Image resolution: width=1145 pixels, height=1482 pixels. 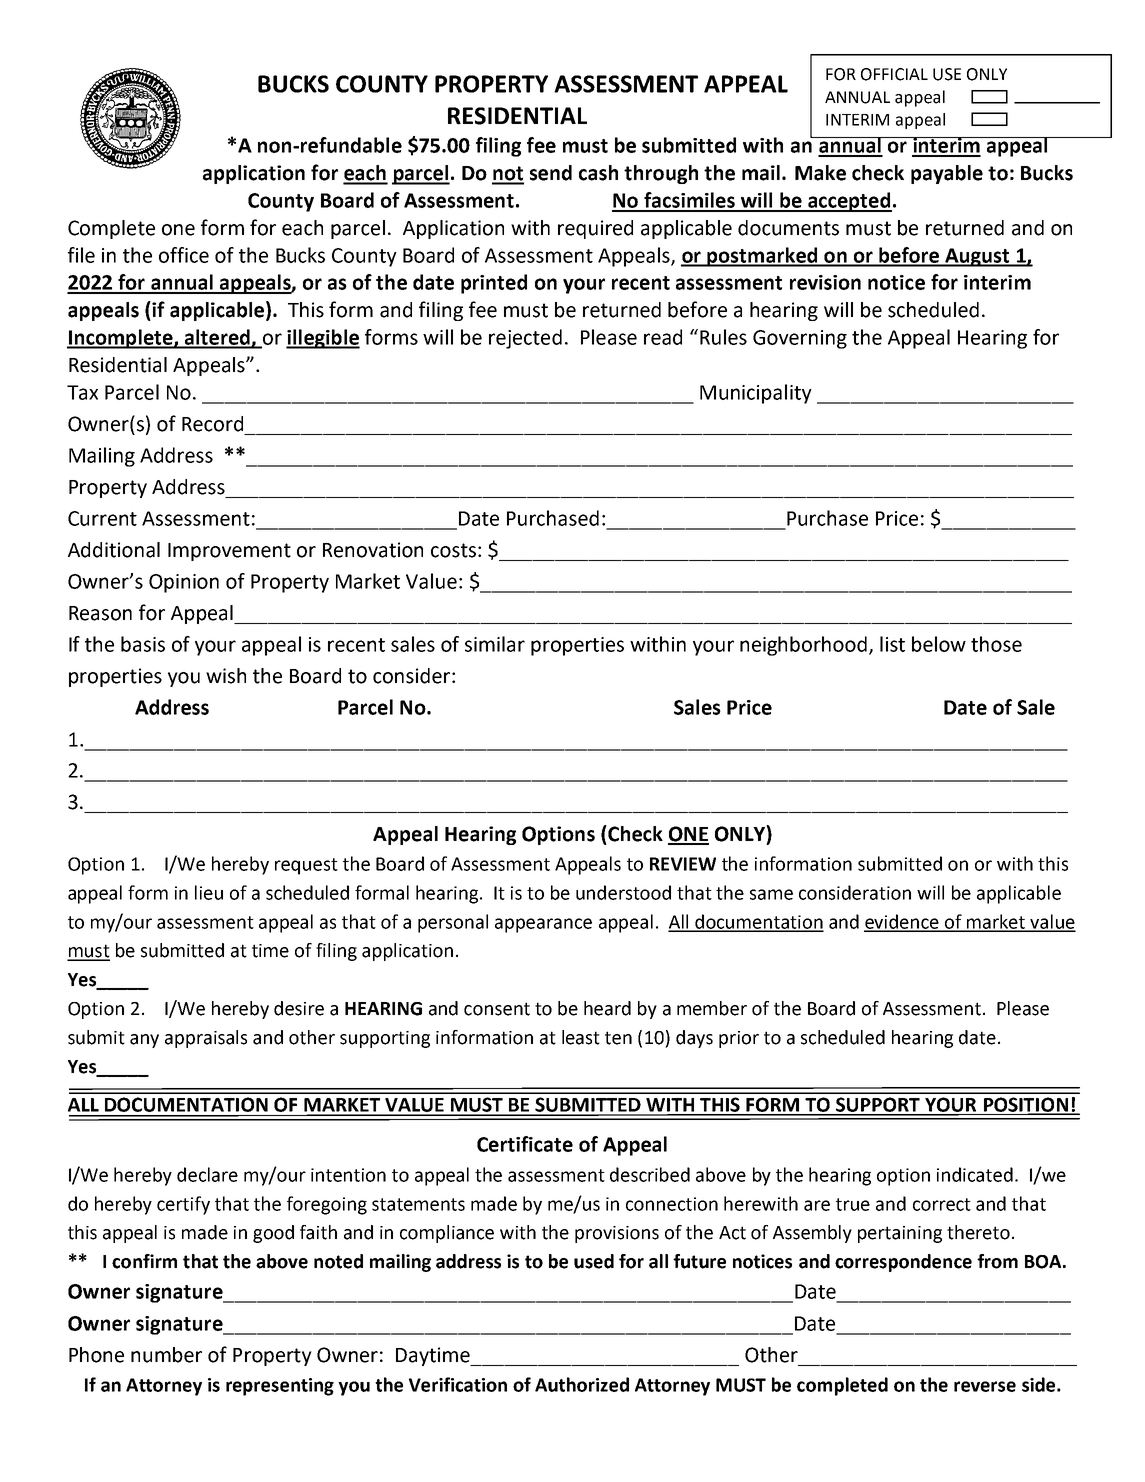 I want to click on appraisals, so click(x=206, y=1039).
